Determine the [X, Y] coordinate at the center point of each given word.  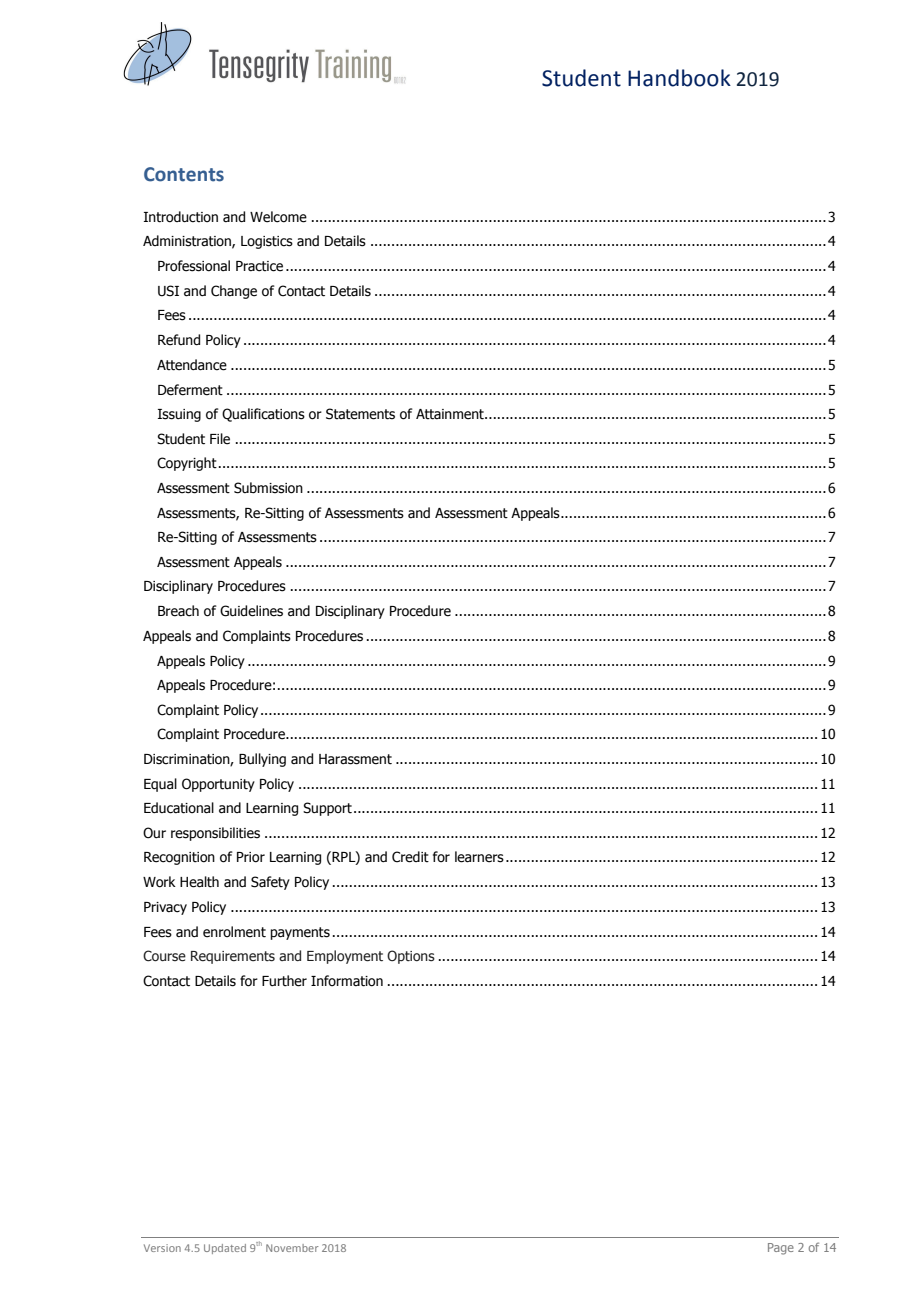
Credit [410, 857]
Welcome [278, 217]
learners [479, 857]
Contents [184, 174]
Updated [225, 1249]
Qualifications [263, 415]
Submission [268, 488]
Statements [360, 414]
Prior [251, 857]
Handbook [679, 78]
